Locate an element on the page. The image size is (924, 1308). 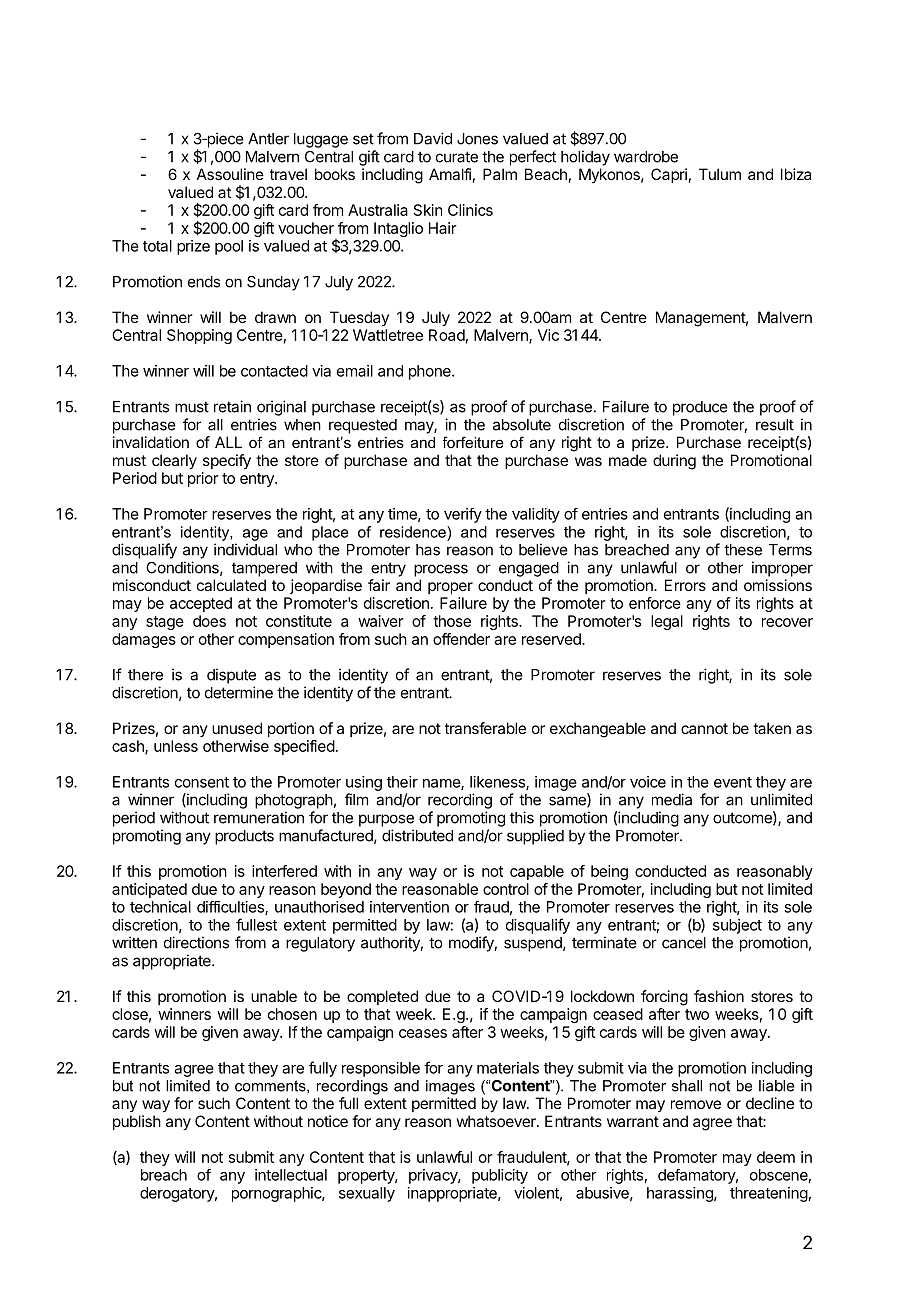
media is located at coordinates (672, 799).
